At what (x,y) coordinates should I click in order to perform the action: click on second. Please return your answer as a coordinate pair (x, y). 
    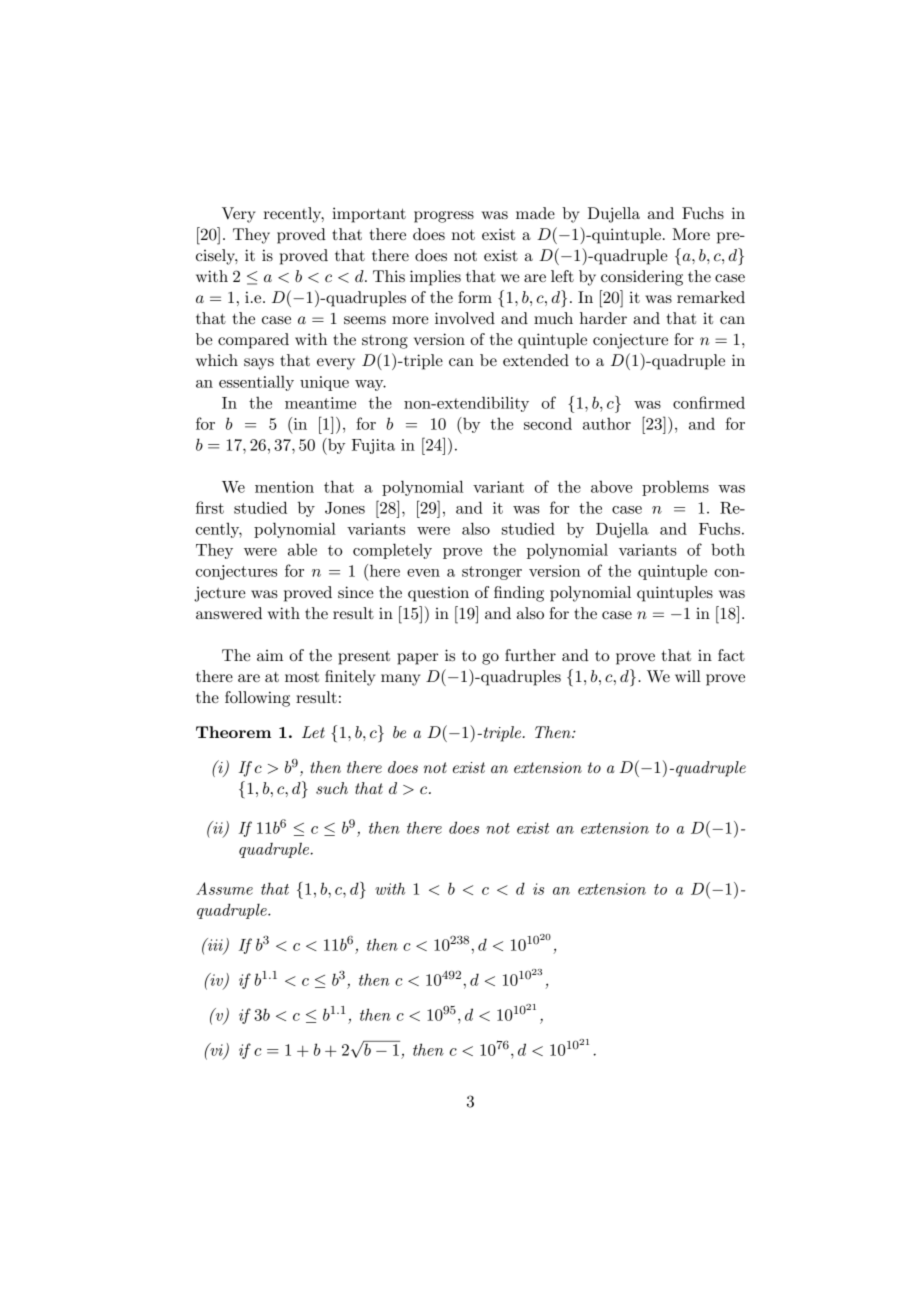
    Looking at the image, I should click on (548, 423).
